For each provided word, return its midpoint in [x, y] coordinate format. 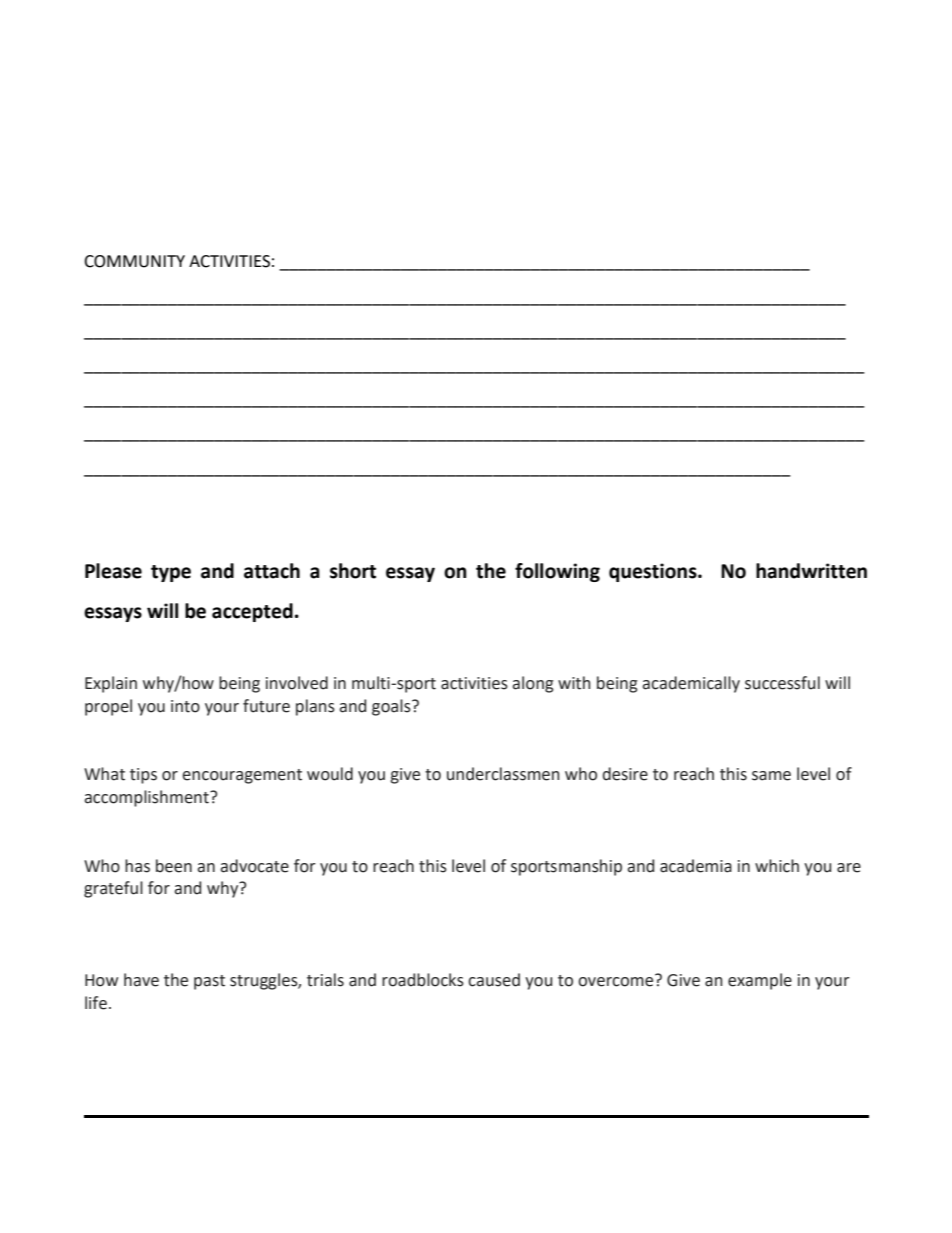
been [174, 866]
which [777, 866]
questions [654, 572]
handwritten [811, 571]
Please [113, 571]
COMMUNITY [134, 261]
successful [782, 683]
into [185, 706]
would [330, 774]
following [557, 572]
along [533, 684]
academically [691, 684]
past [209, 982]
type [171, 573]
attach [272, 571]
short [353, 571]
